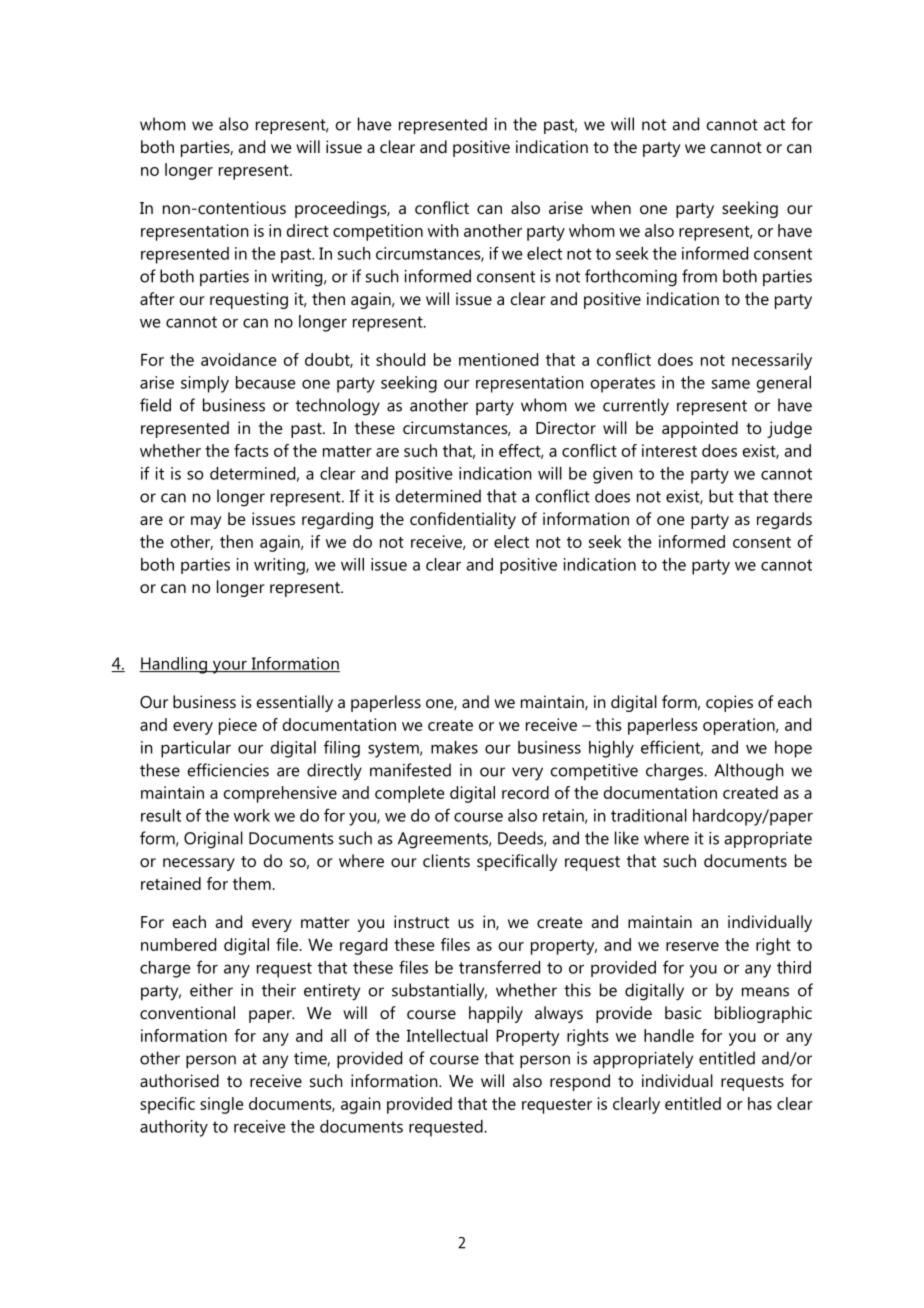  Describe the element at coordinates (700, 429) in the document. I see `appointed` at that location.
